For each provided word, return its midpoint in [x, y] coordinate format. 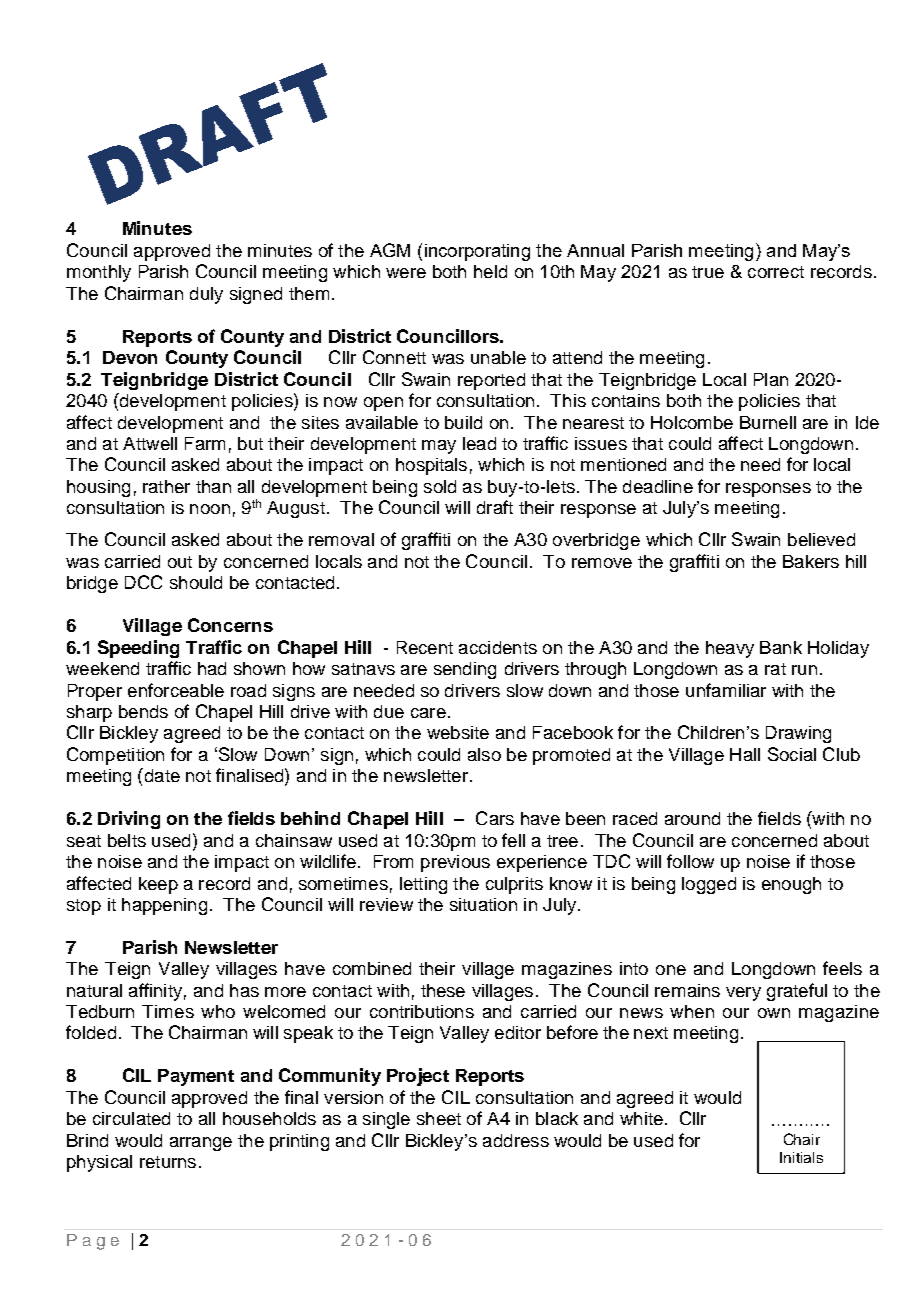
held [490, 271]
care [428, 713]
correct [776, 272]
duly [206, 295]
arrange [201, 1144]
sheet [439, 1118]
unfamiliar [726, 690]
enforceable [176, 690]
